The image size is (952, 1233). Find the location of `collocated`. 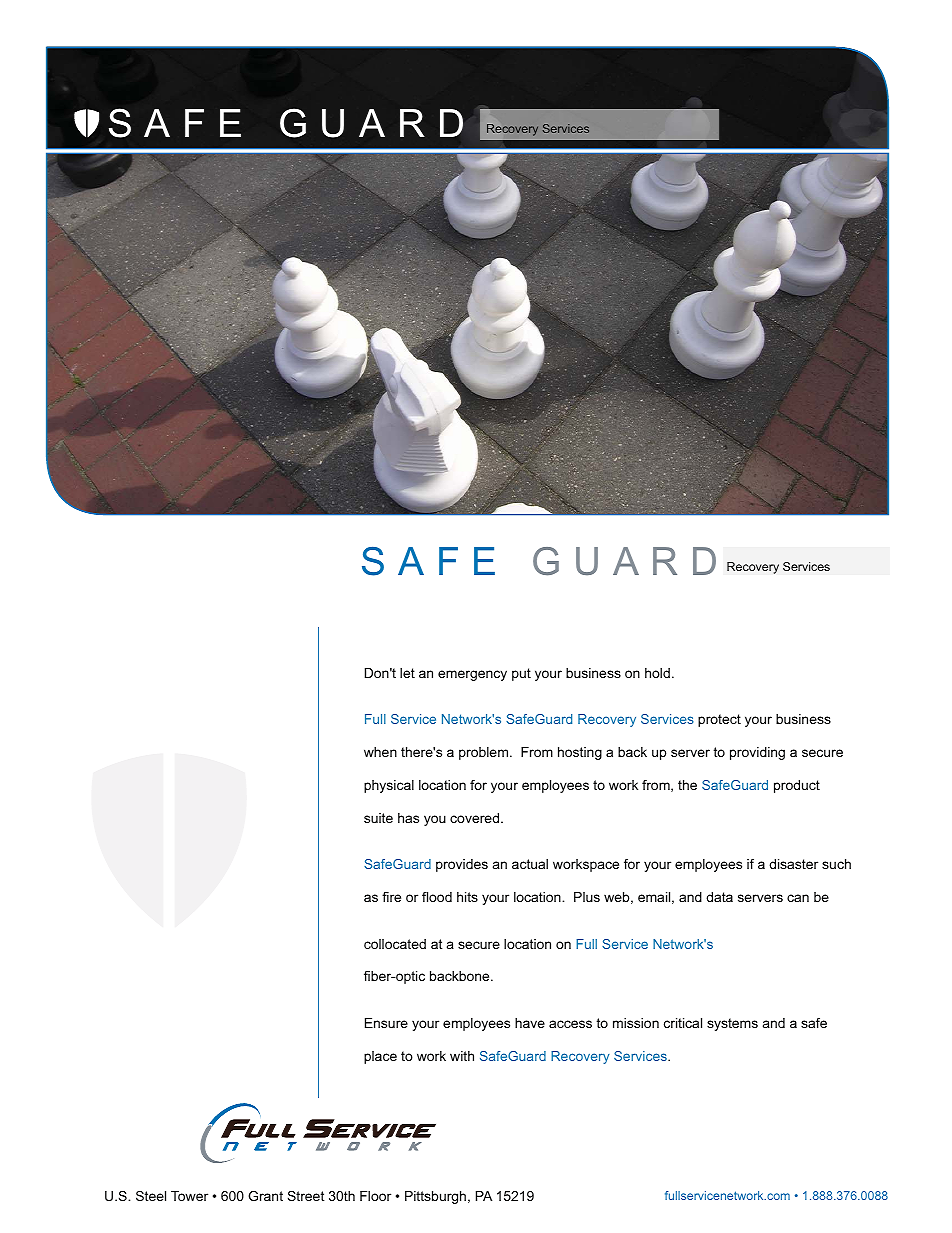

collocated is located at coordinates (395, 944).
